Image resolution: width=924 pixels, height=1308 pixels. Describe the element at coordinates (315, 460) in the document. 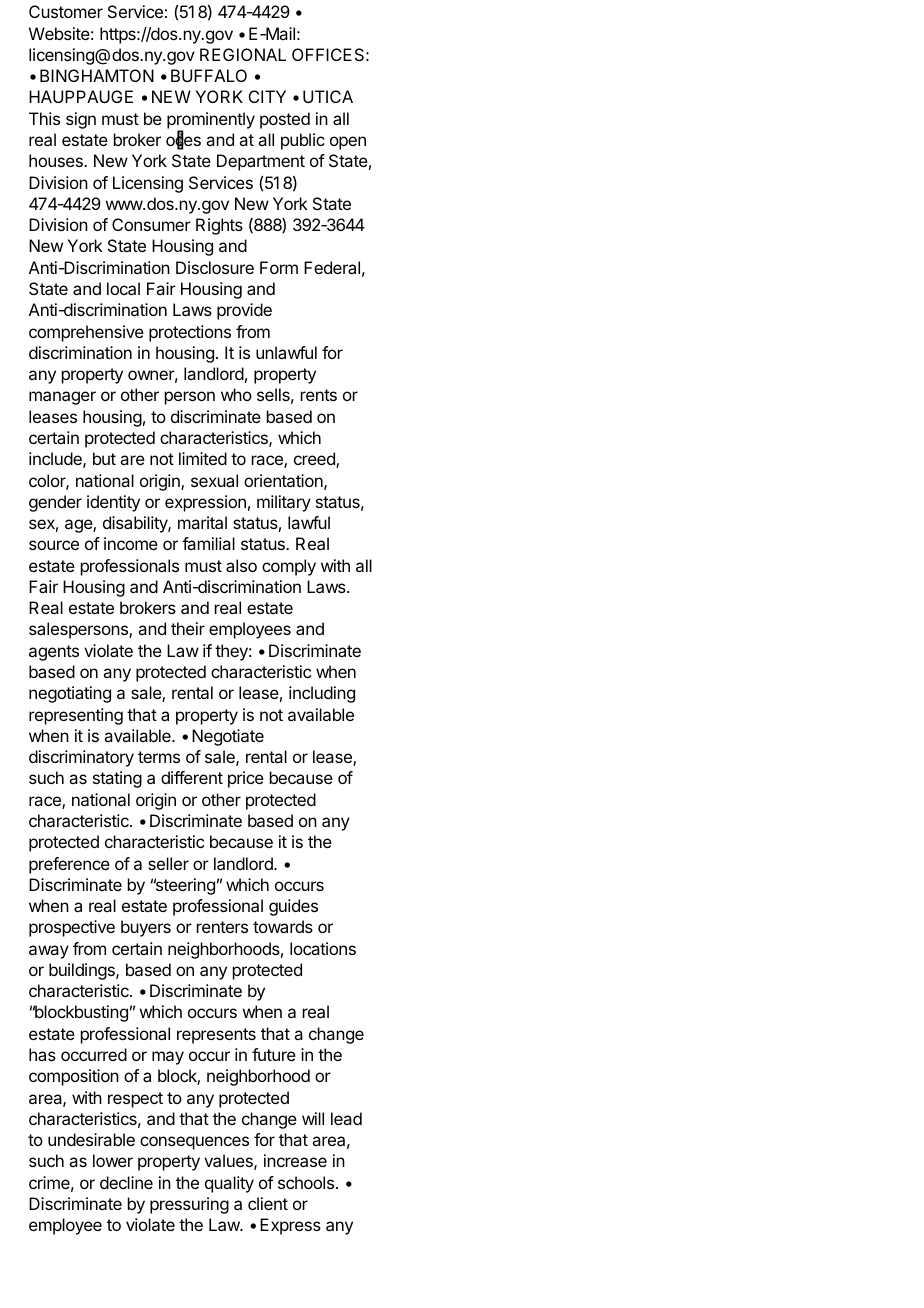

I see `creed` at that location.
